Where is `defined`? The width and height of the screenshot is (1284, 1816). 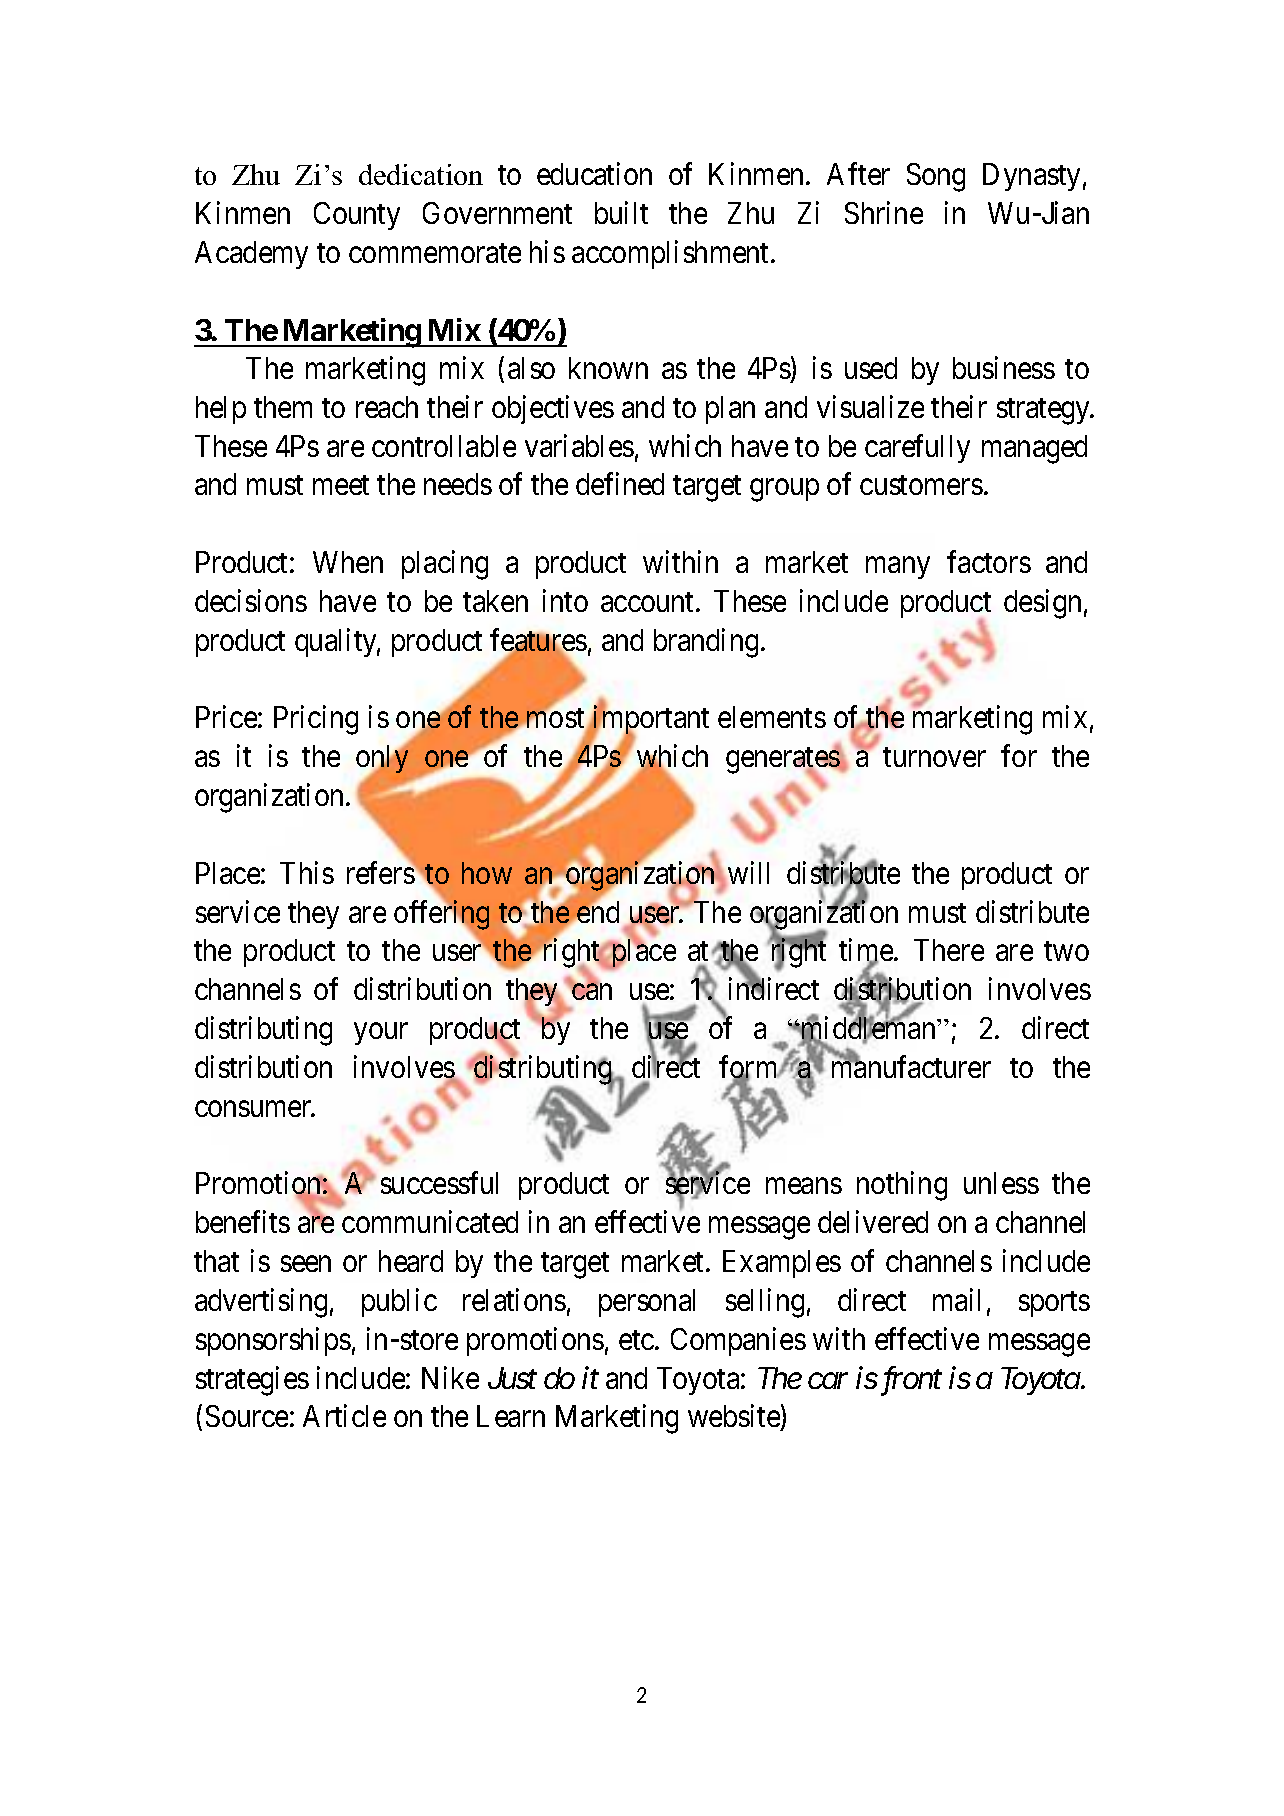 defined is located at coordinates (620, 484).
